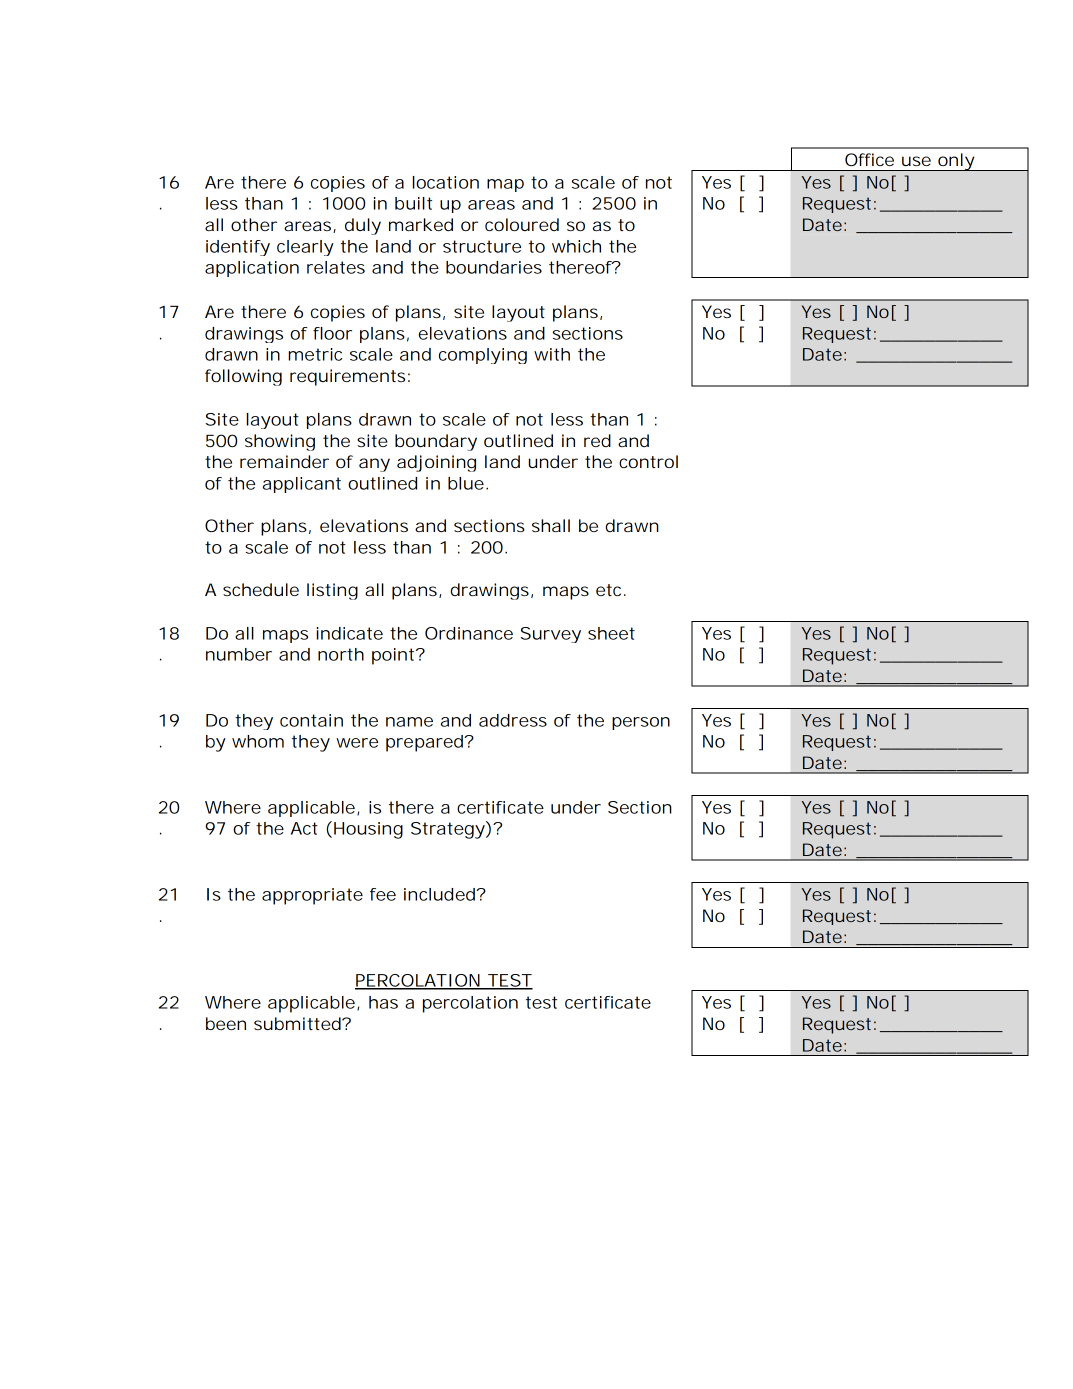  I want to click on Office, so click(869, 159).
